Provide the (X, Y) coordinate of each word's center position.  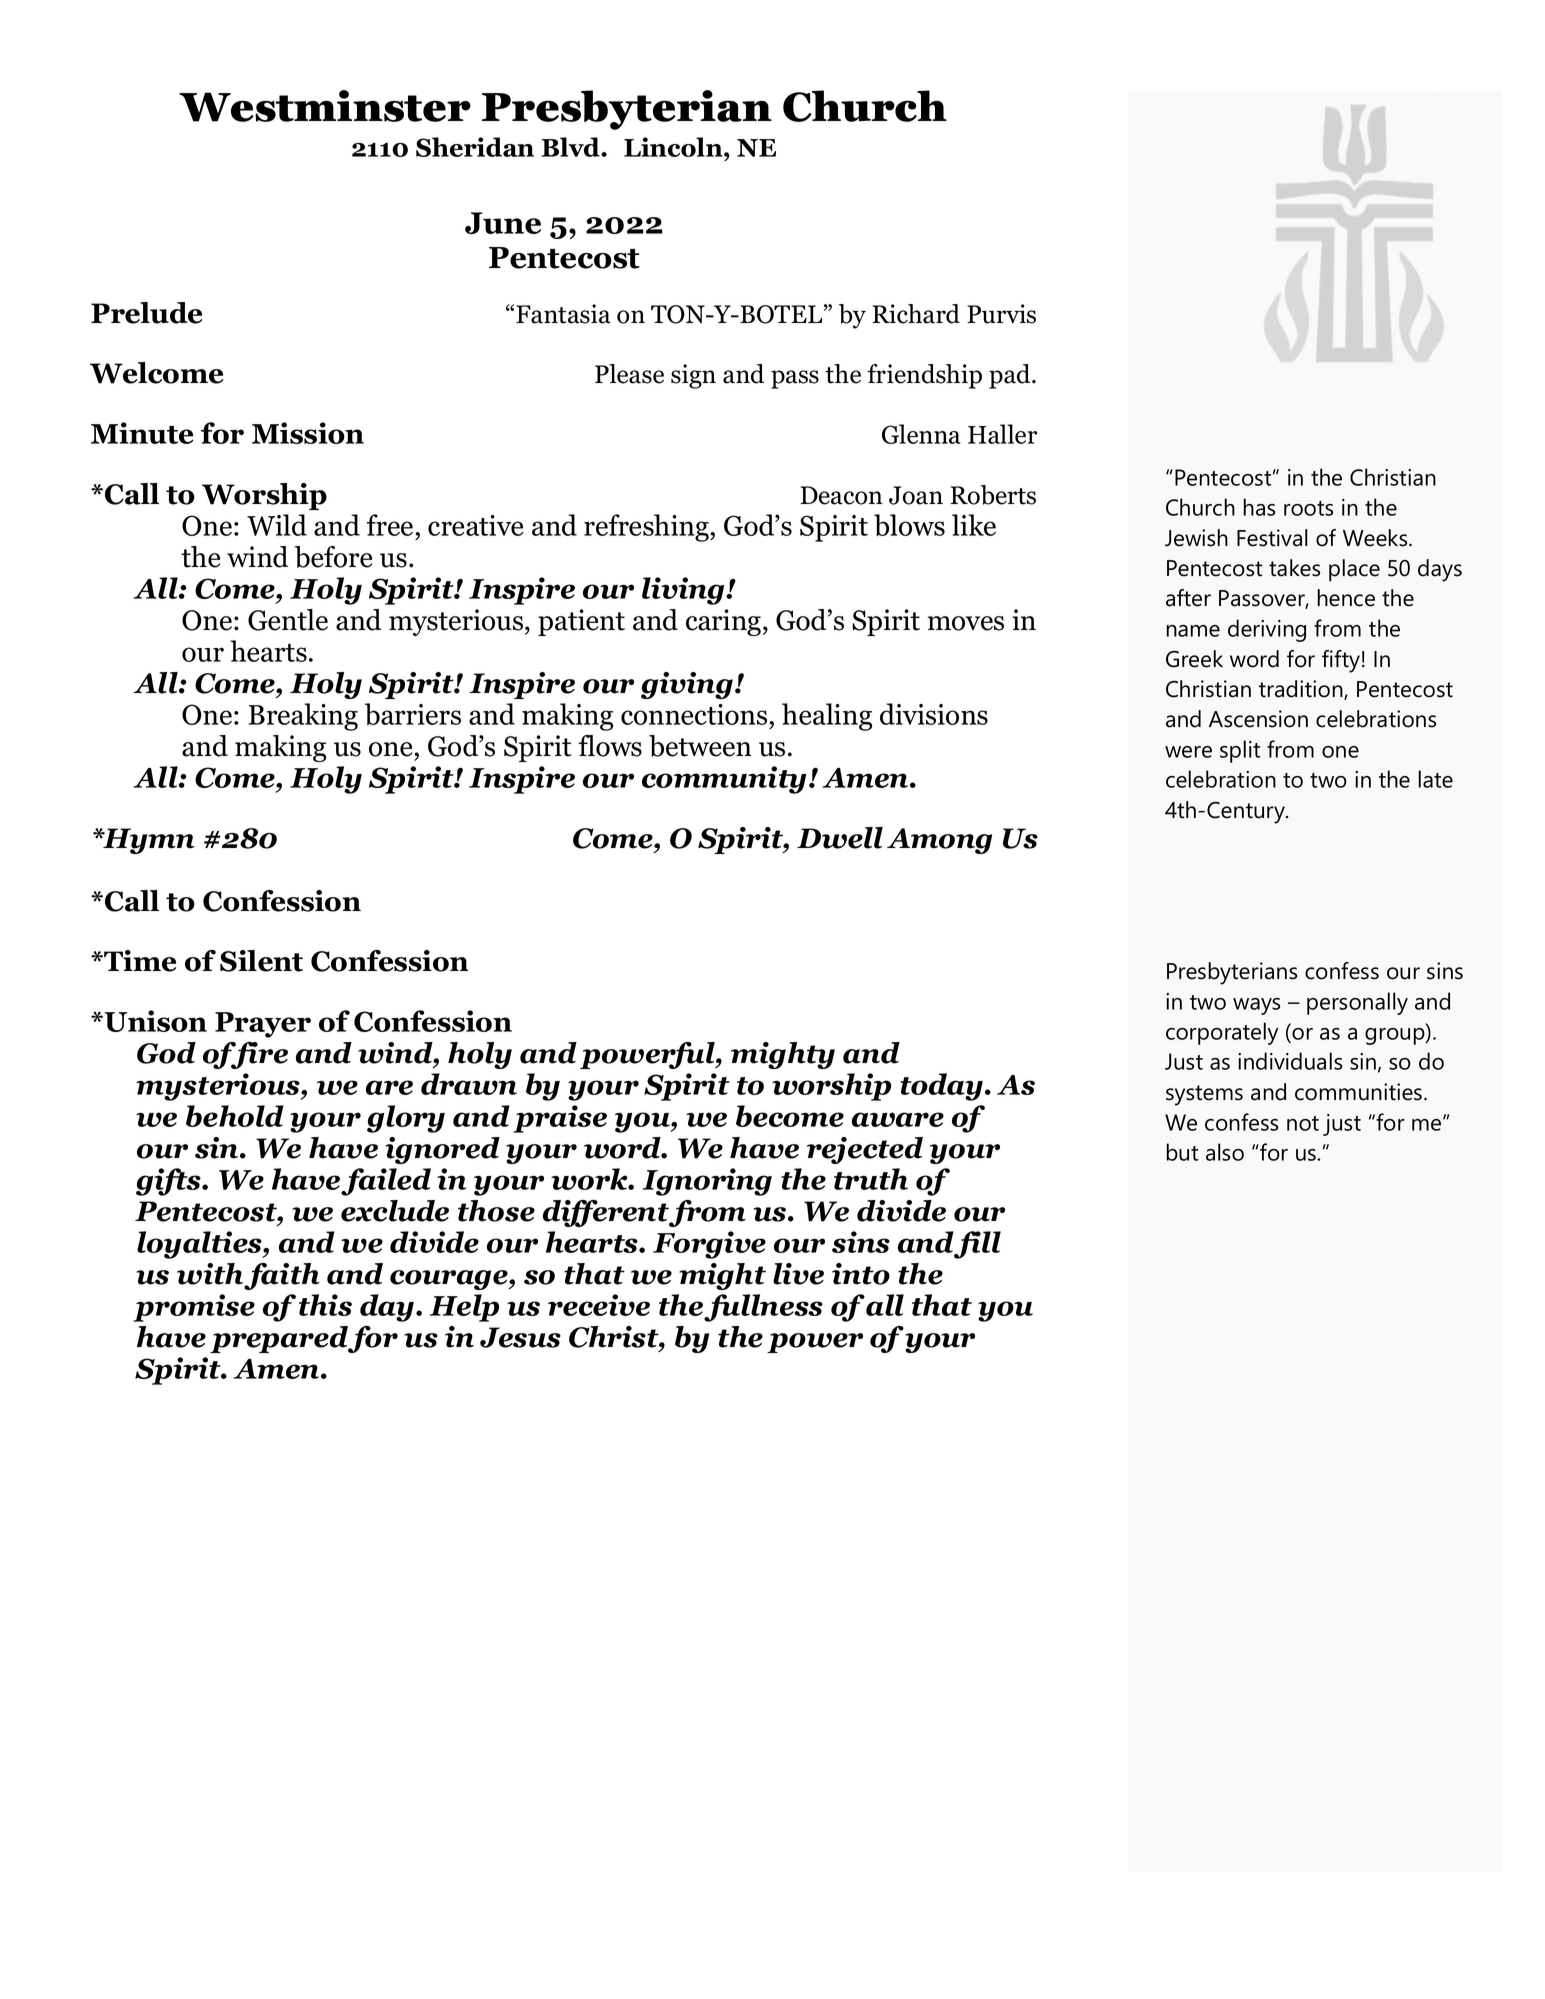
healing (827, 717)
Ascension (1258, 719)
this (325, 1305)
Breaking (303, 717)
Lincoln (674, 147)
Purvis (1001, 314)
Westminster (325, 106)
